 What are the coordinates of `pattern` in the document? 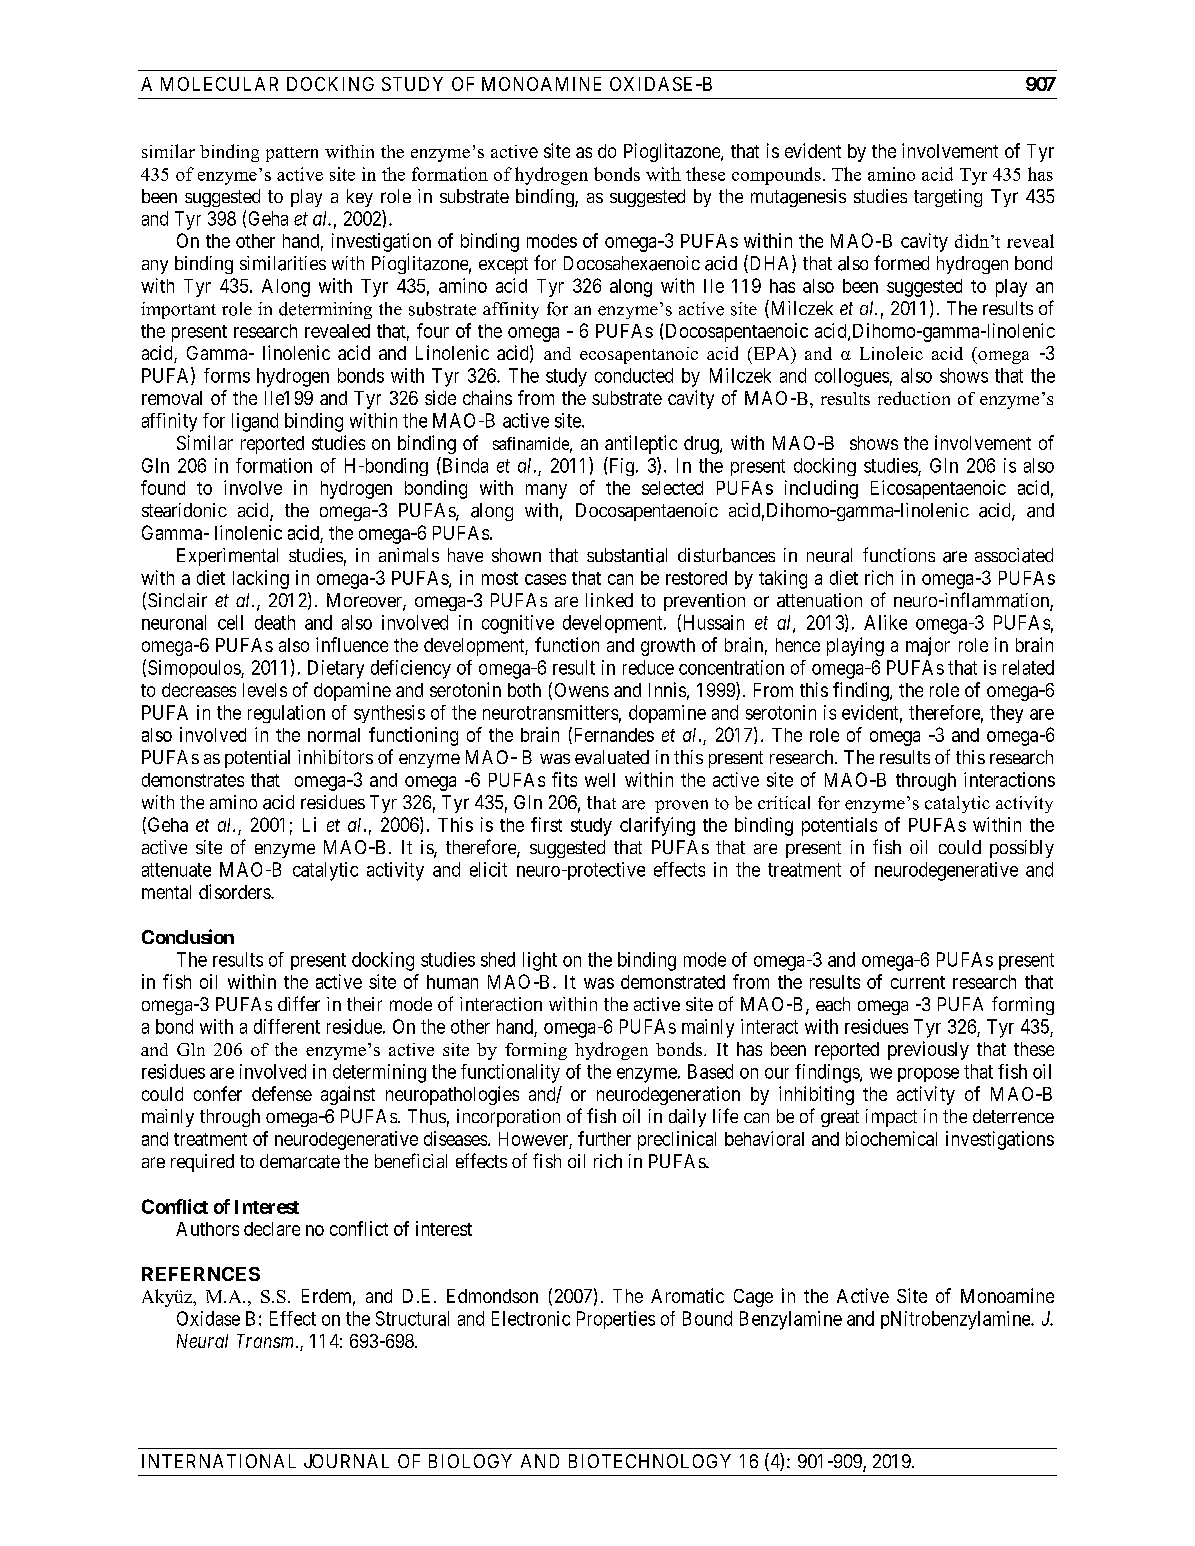 It's located at (292, 154).
